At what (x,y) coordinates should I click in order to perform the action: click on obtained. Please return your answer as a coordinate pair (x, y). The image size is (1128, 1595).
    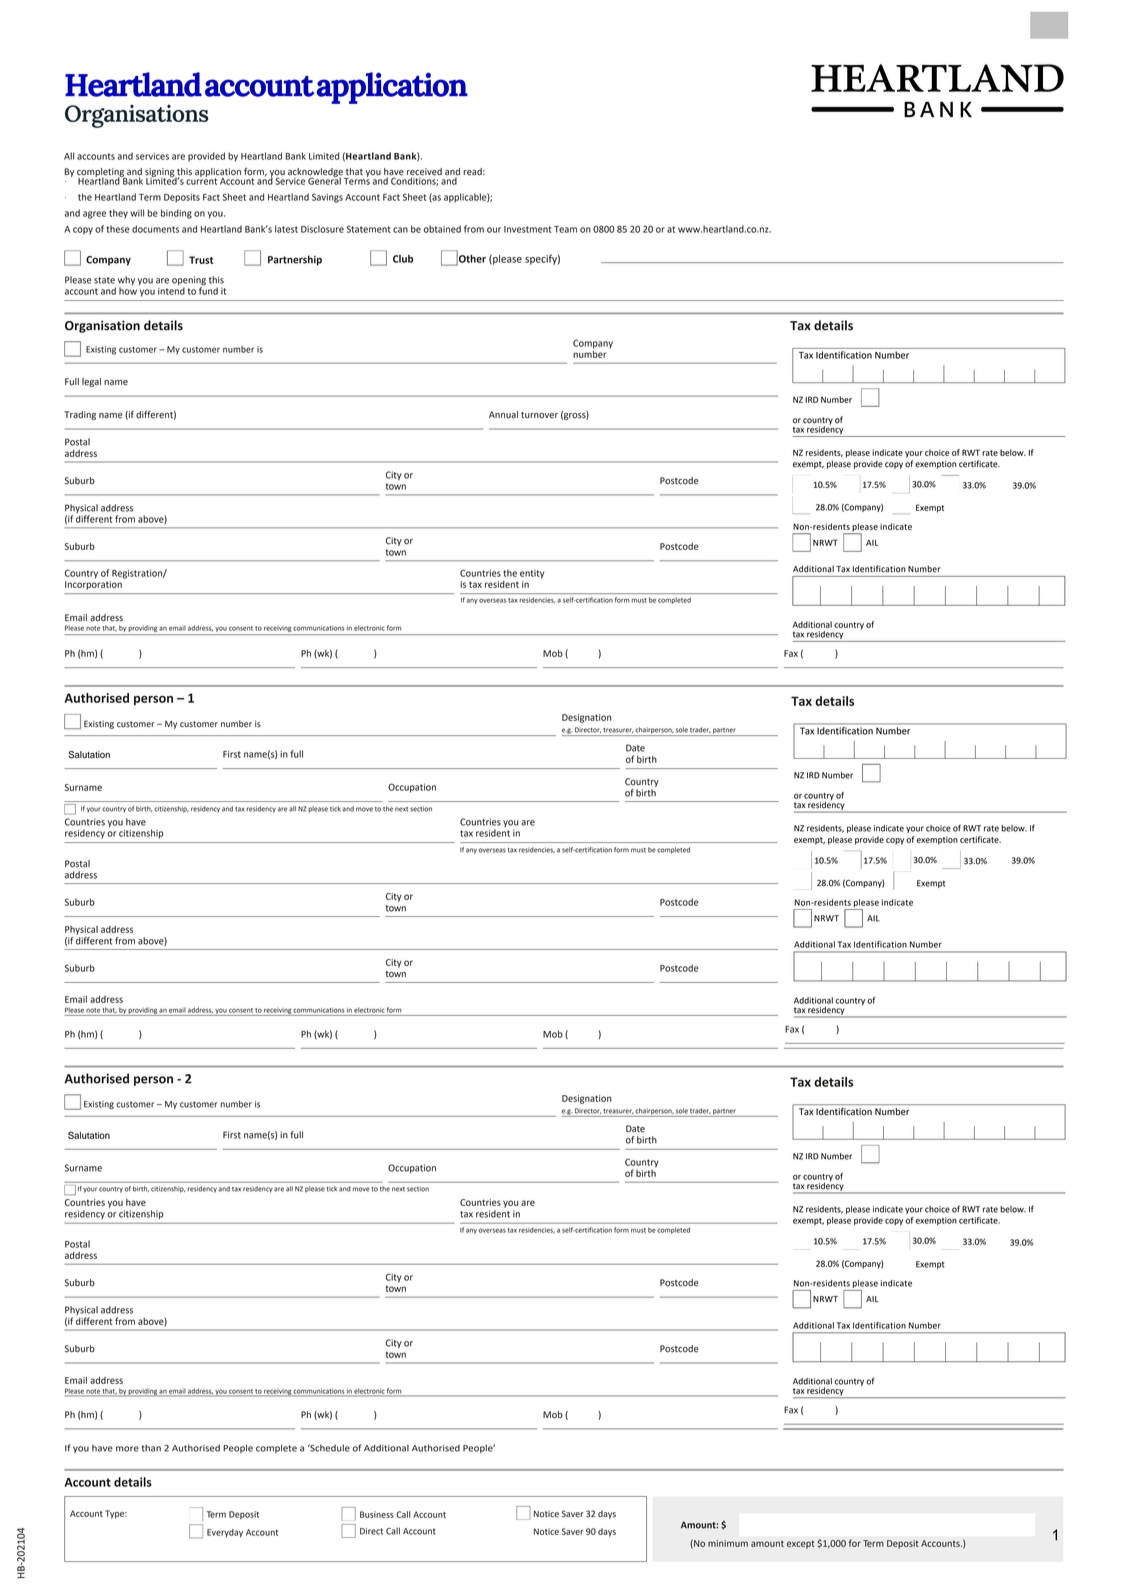
    Looking at the image, I should click on (442, 229).
